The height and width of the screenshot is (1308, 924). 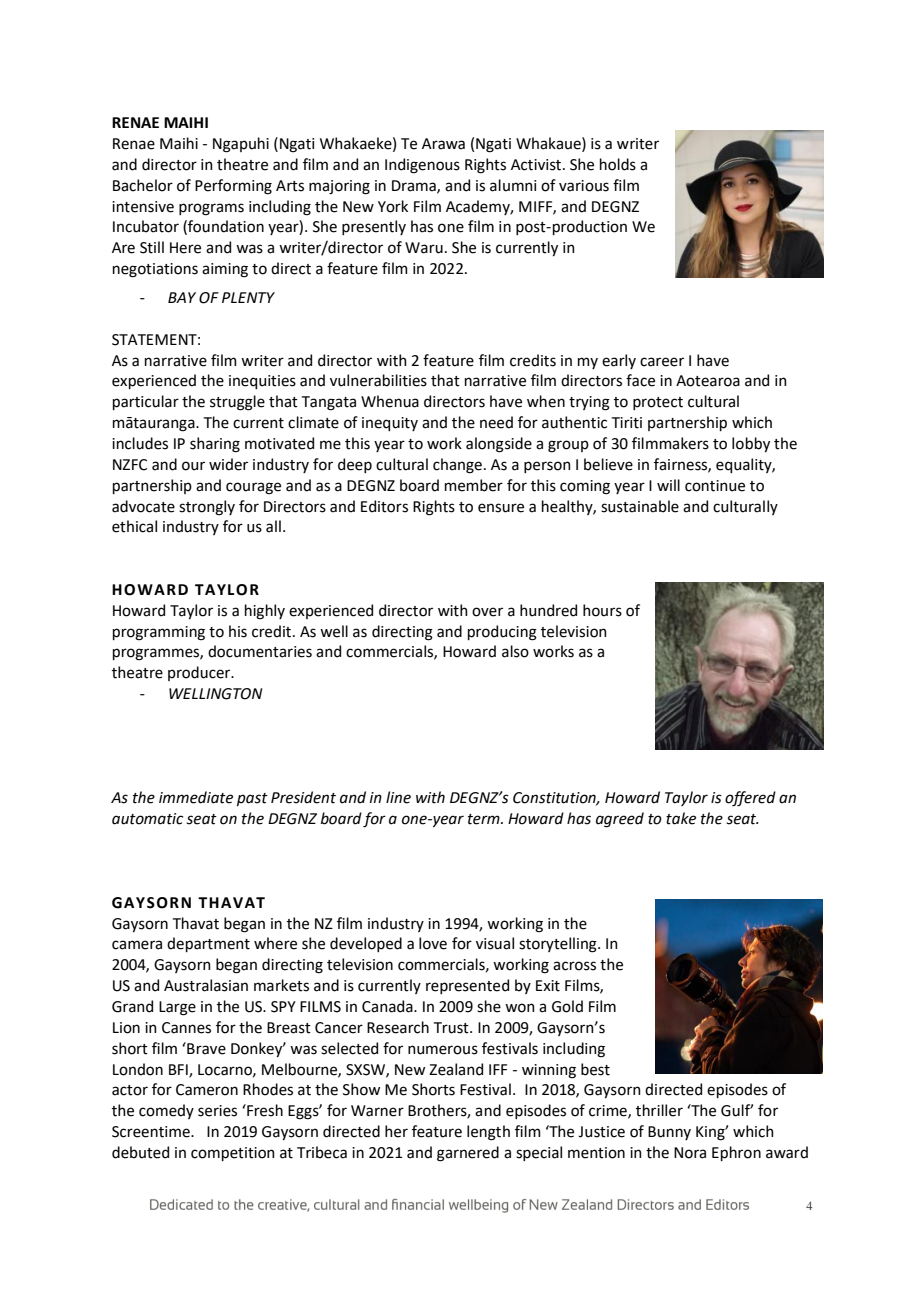 What do you see at coordinates (669, 1133) in the screenshot?
I see `Bunny` at bounding box center [669, 1133].
